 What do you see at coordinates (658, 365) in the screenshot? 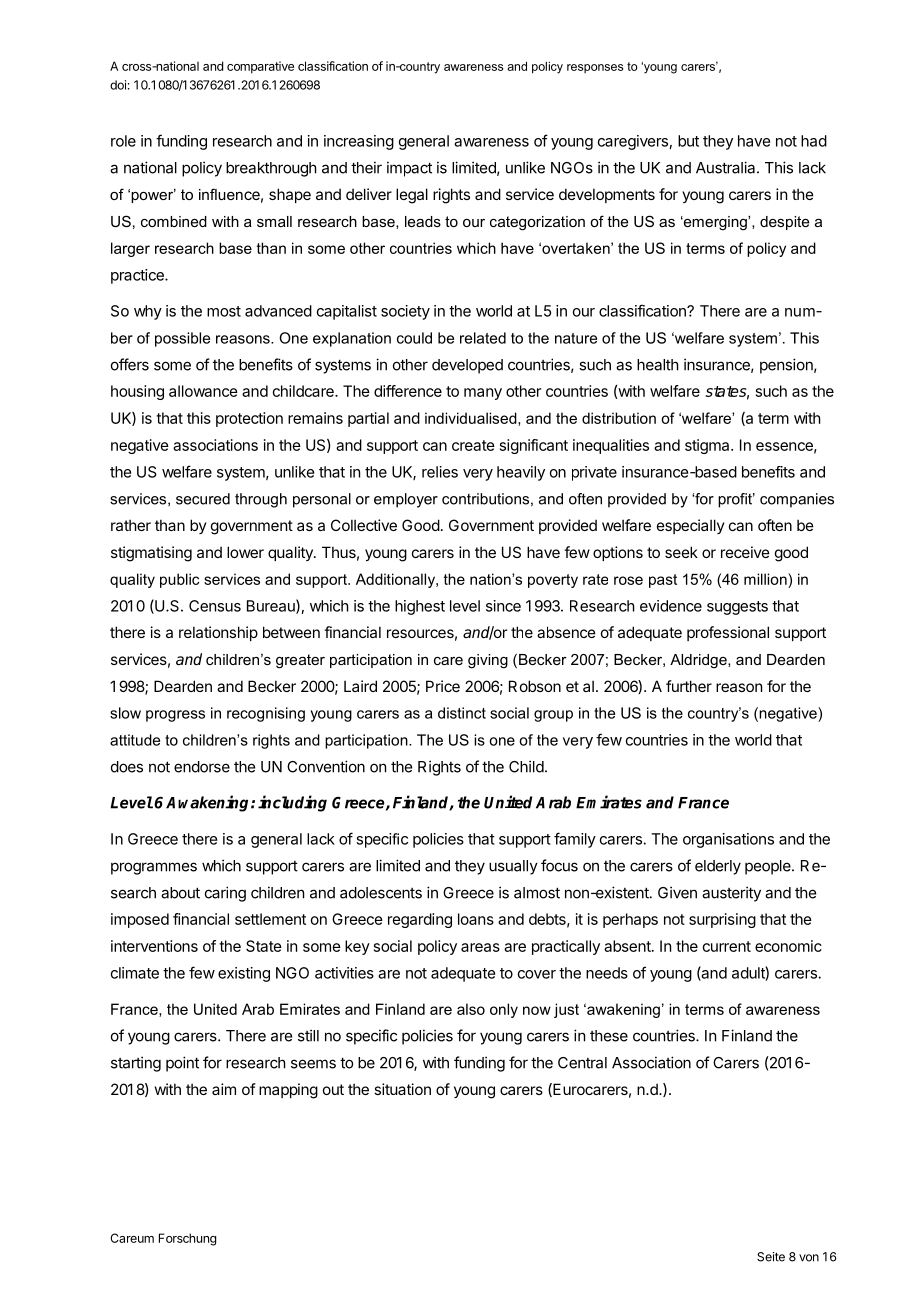
I see `health` at bounding box center [658, 365].
